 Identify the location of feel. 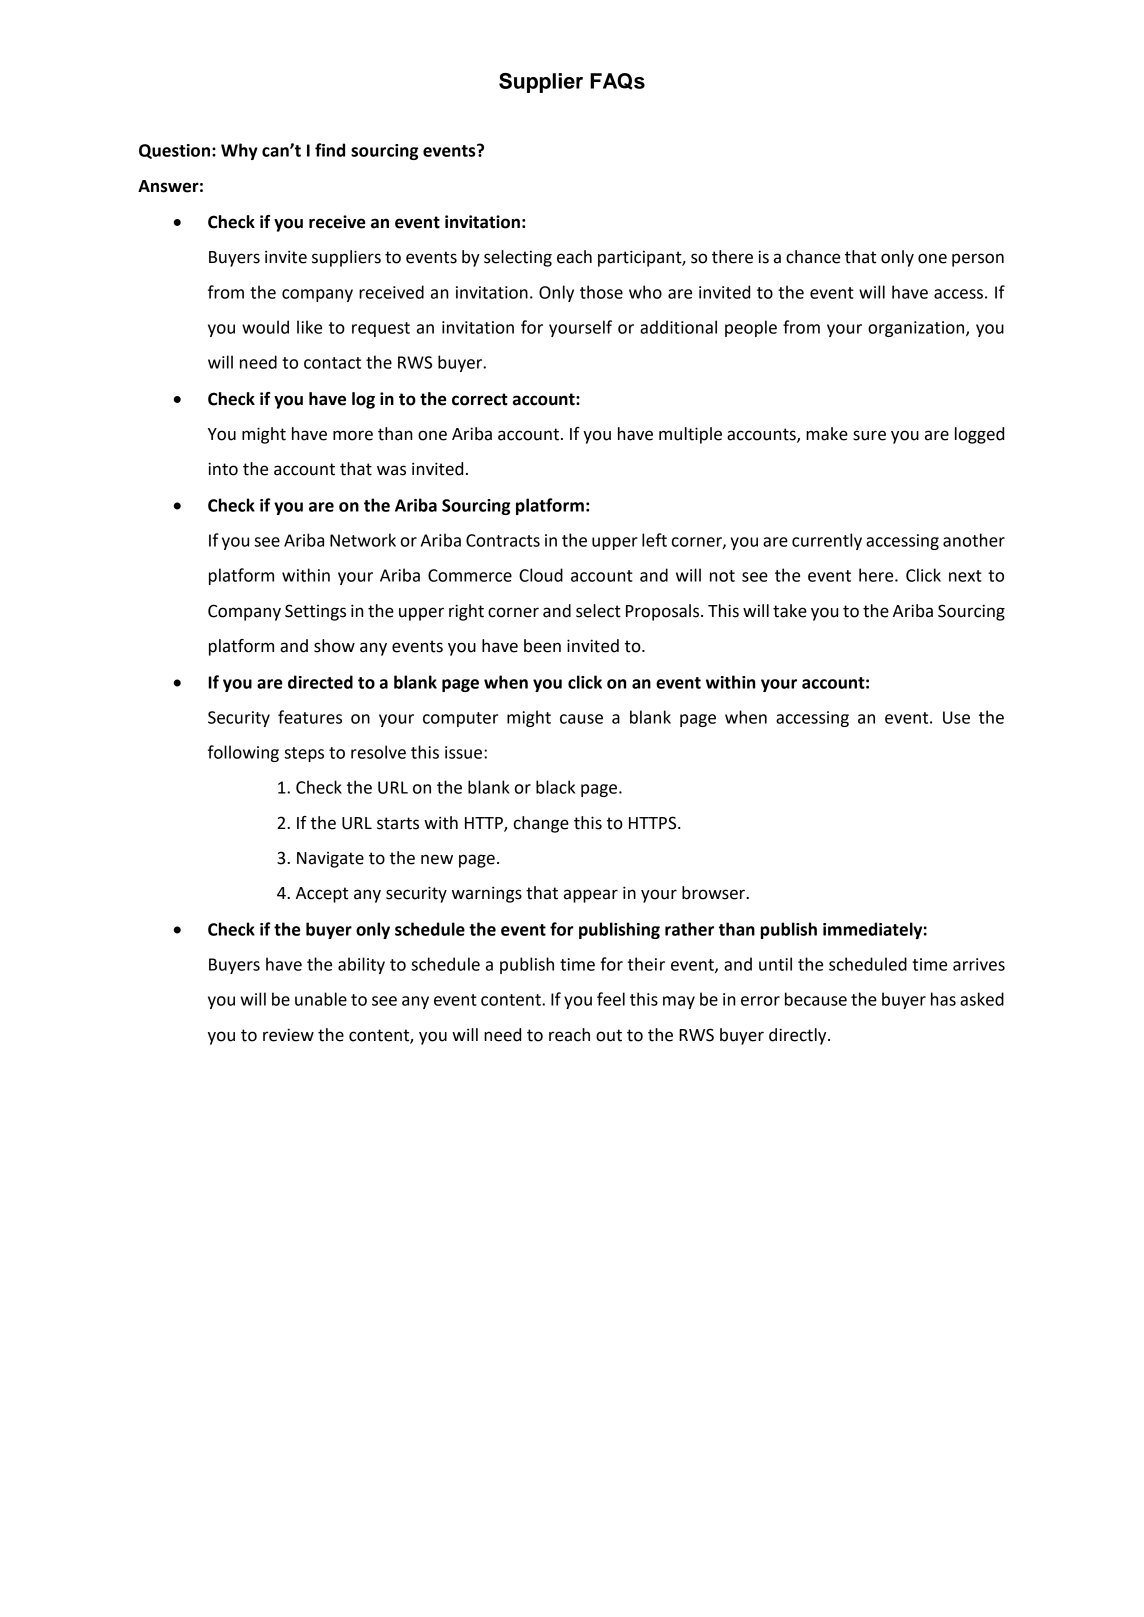
(611, 999).
